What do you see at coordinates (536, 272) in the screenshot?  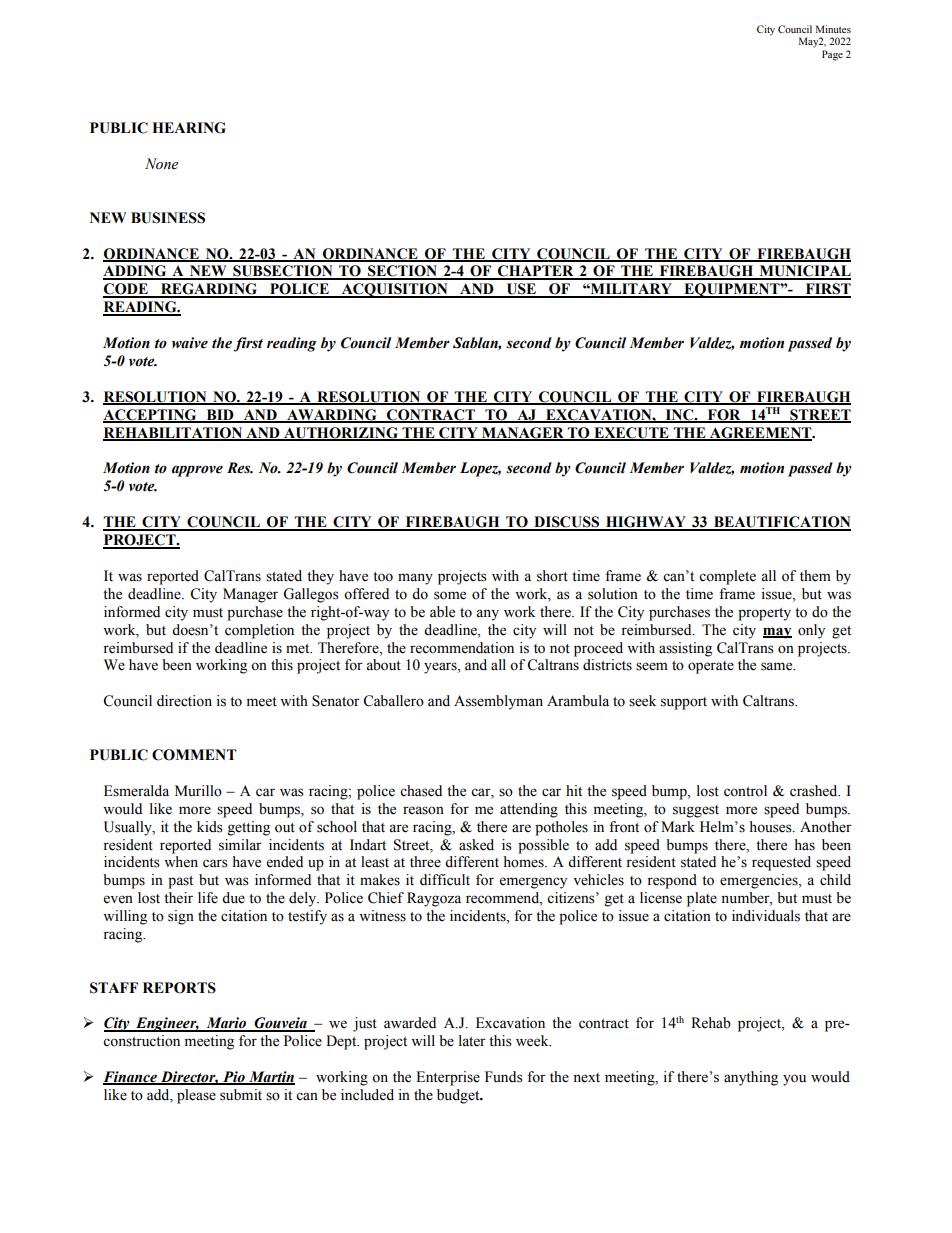 I see `CHAPTER` at bounding box center [536, 272].
